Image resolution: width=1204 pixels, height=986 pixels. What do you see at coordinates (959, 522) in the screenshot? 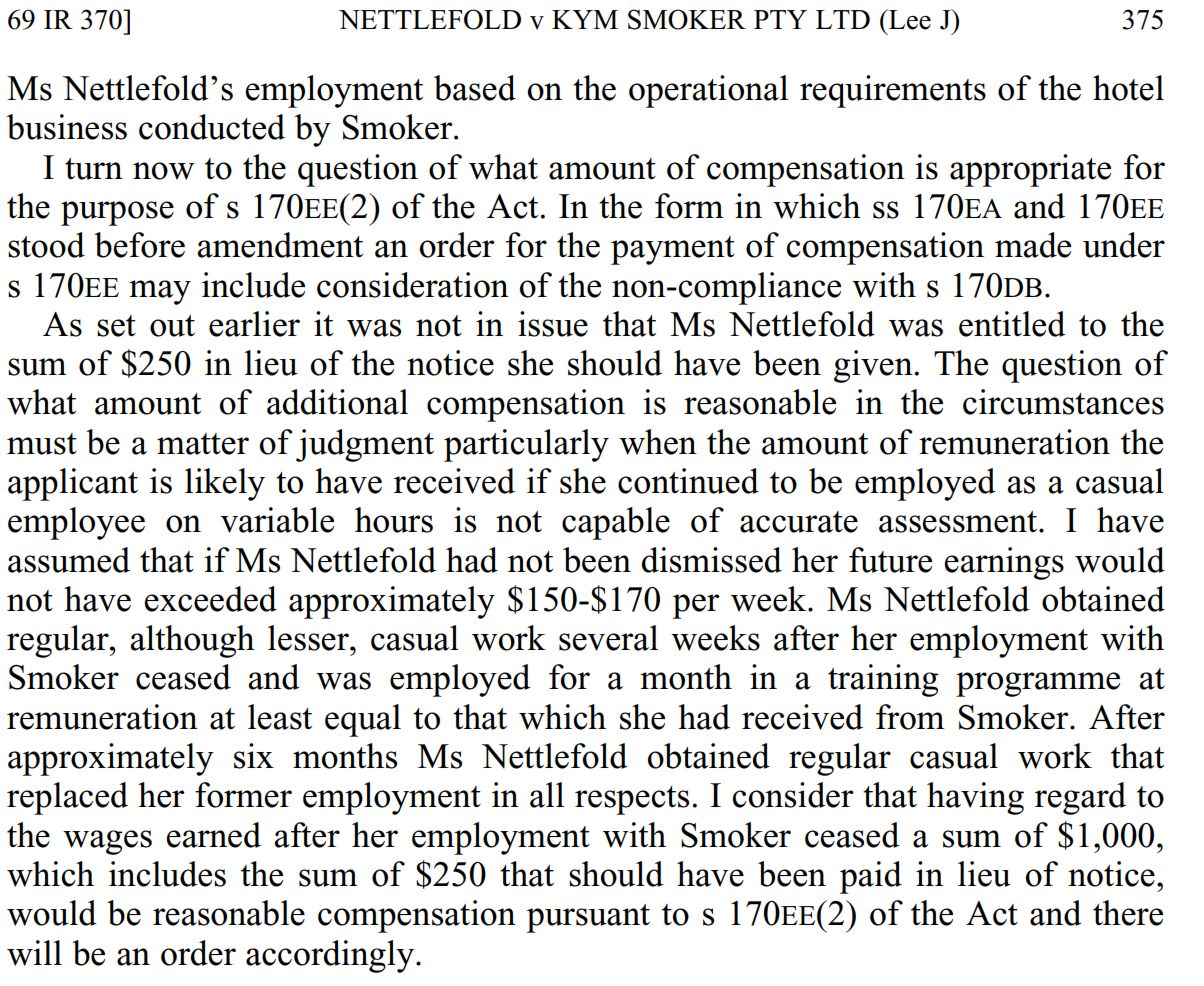
I see `assessment` at bounding box center [959, 522].
